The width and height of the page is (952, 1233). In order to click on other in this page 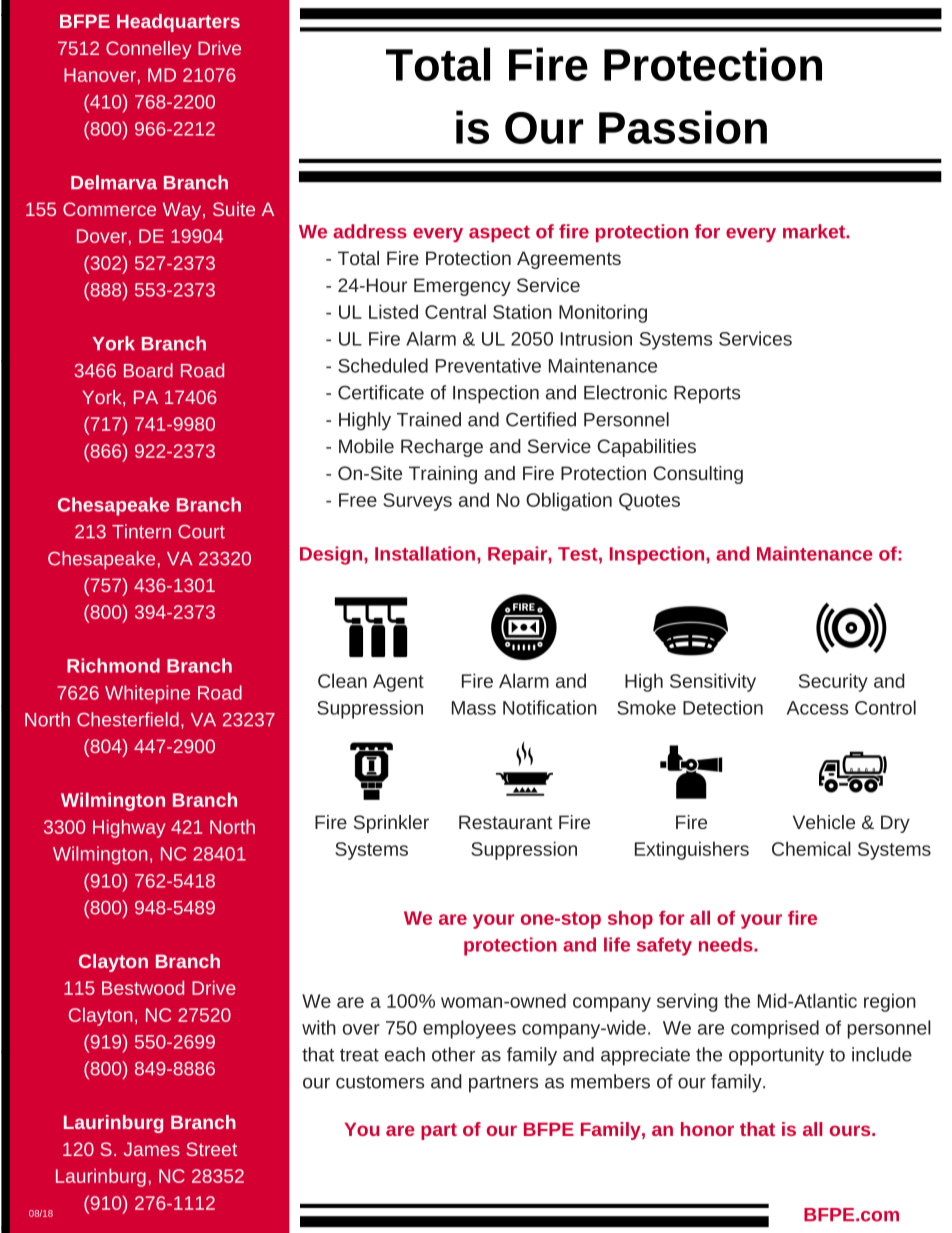, I will do `click(453, 1054)`.
